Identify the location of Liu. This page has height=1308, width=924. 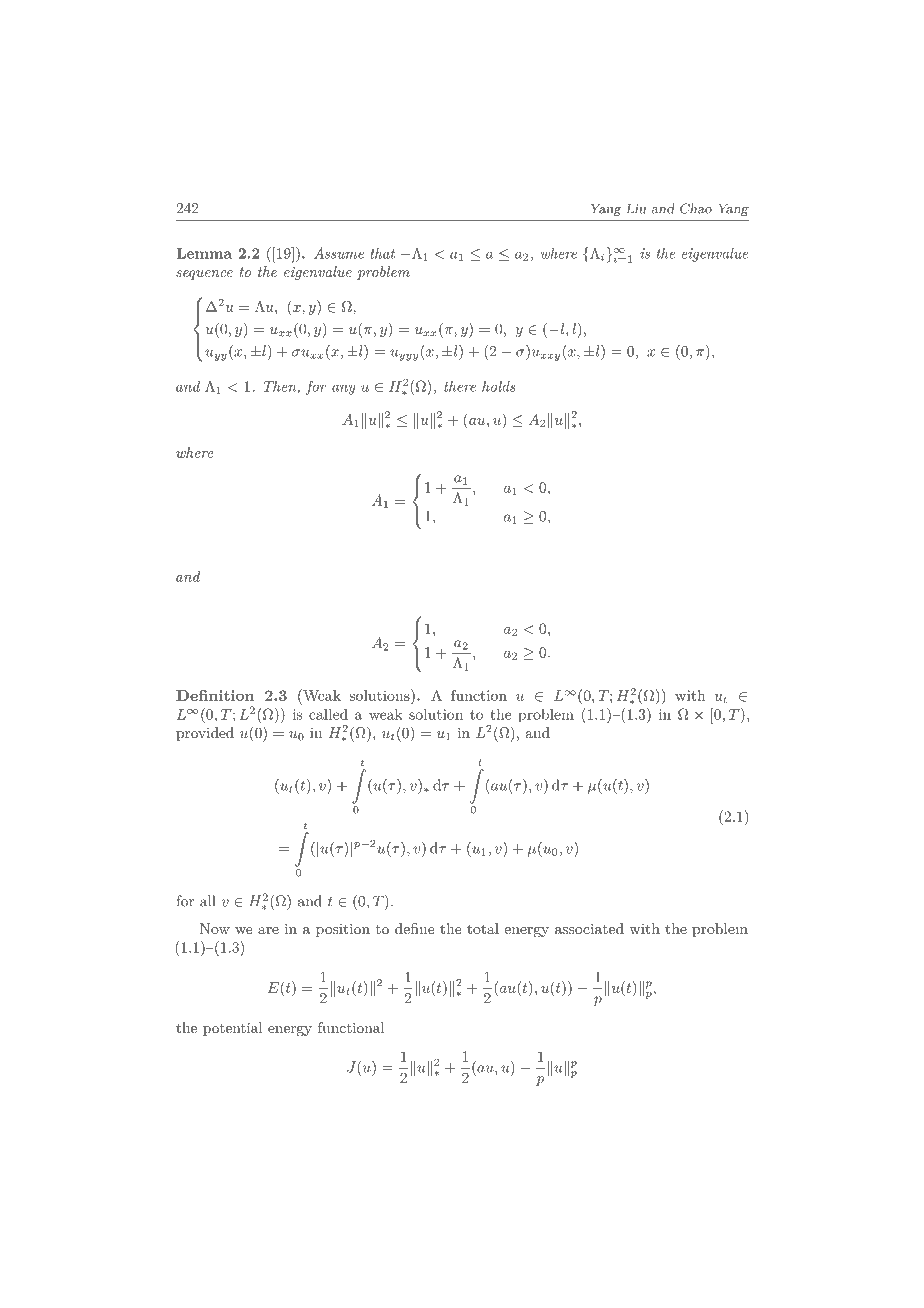
(636, 208).
